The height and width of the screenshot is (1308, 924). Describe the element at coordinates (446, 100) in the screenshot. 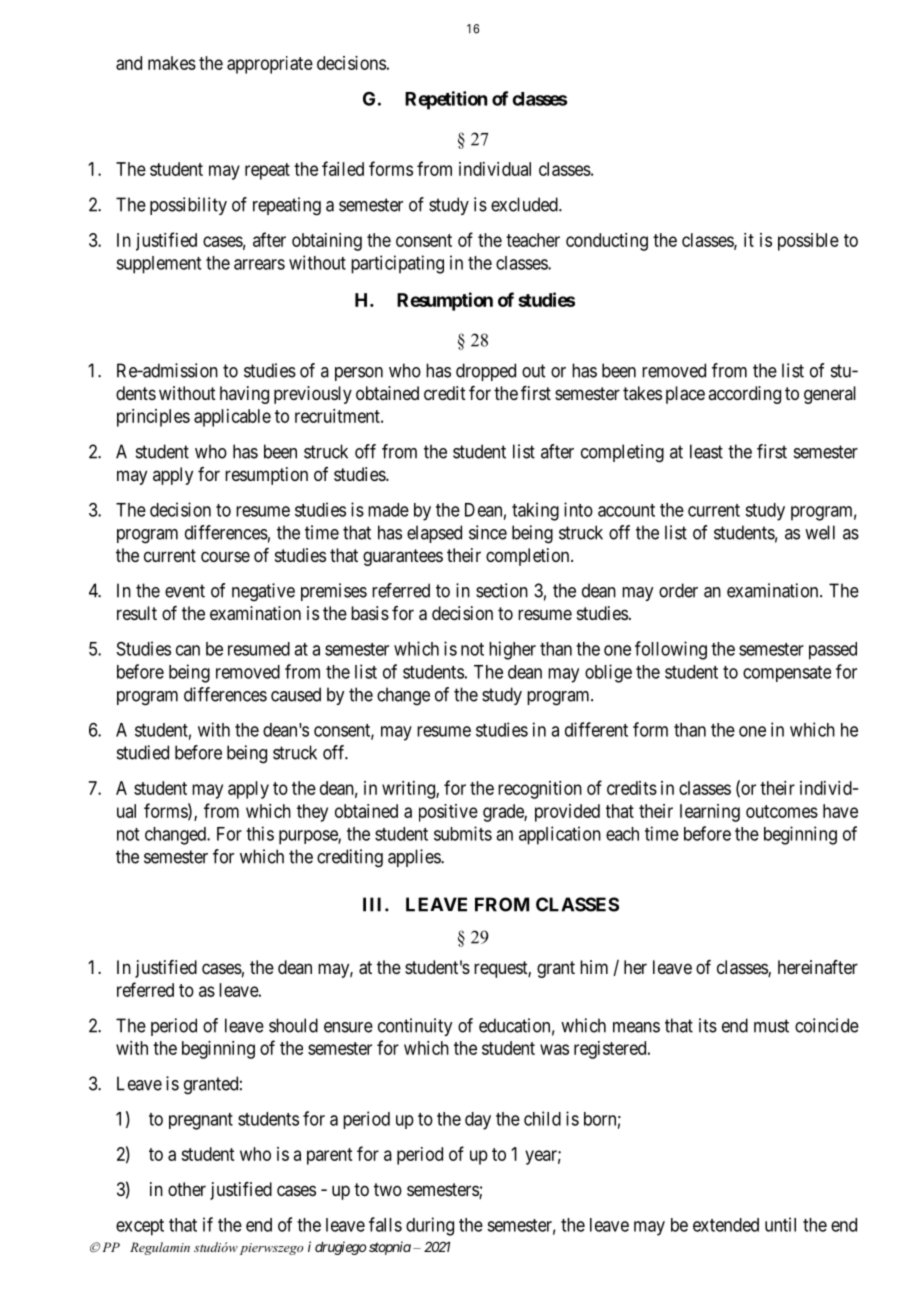

I see `Repetition` at that location.
